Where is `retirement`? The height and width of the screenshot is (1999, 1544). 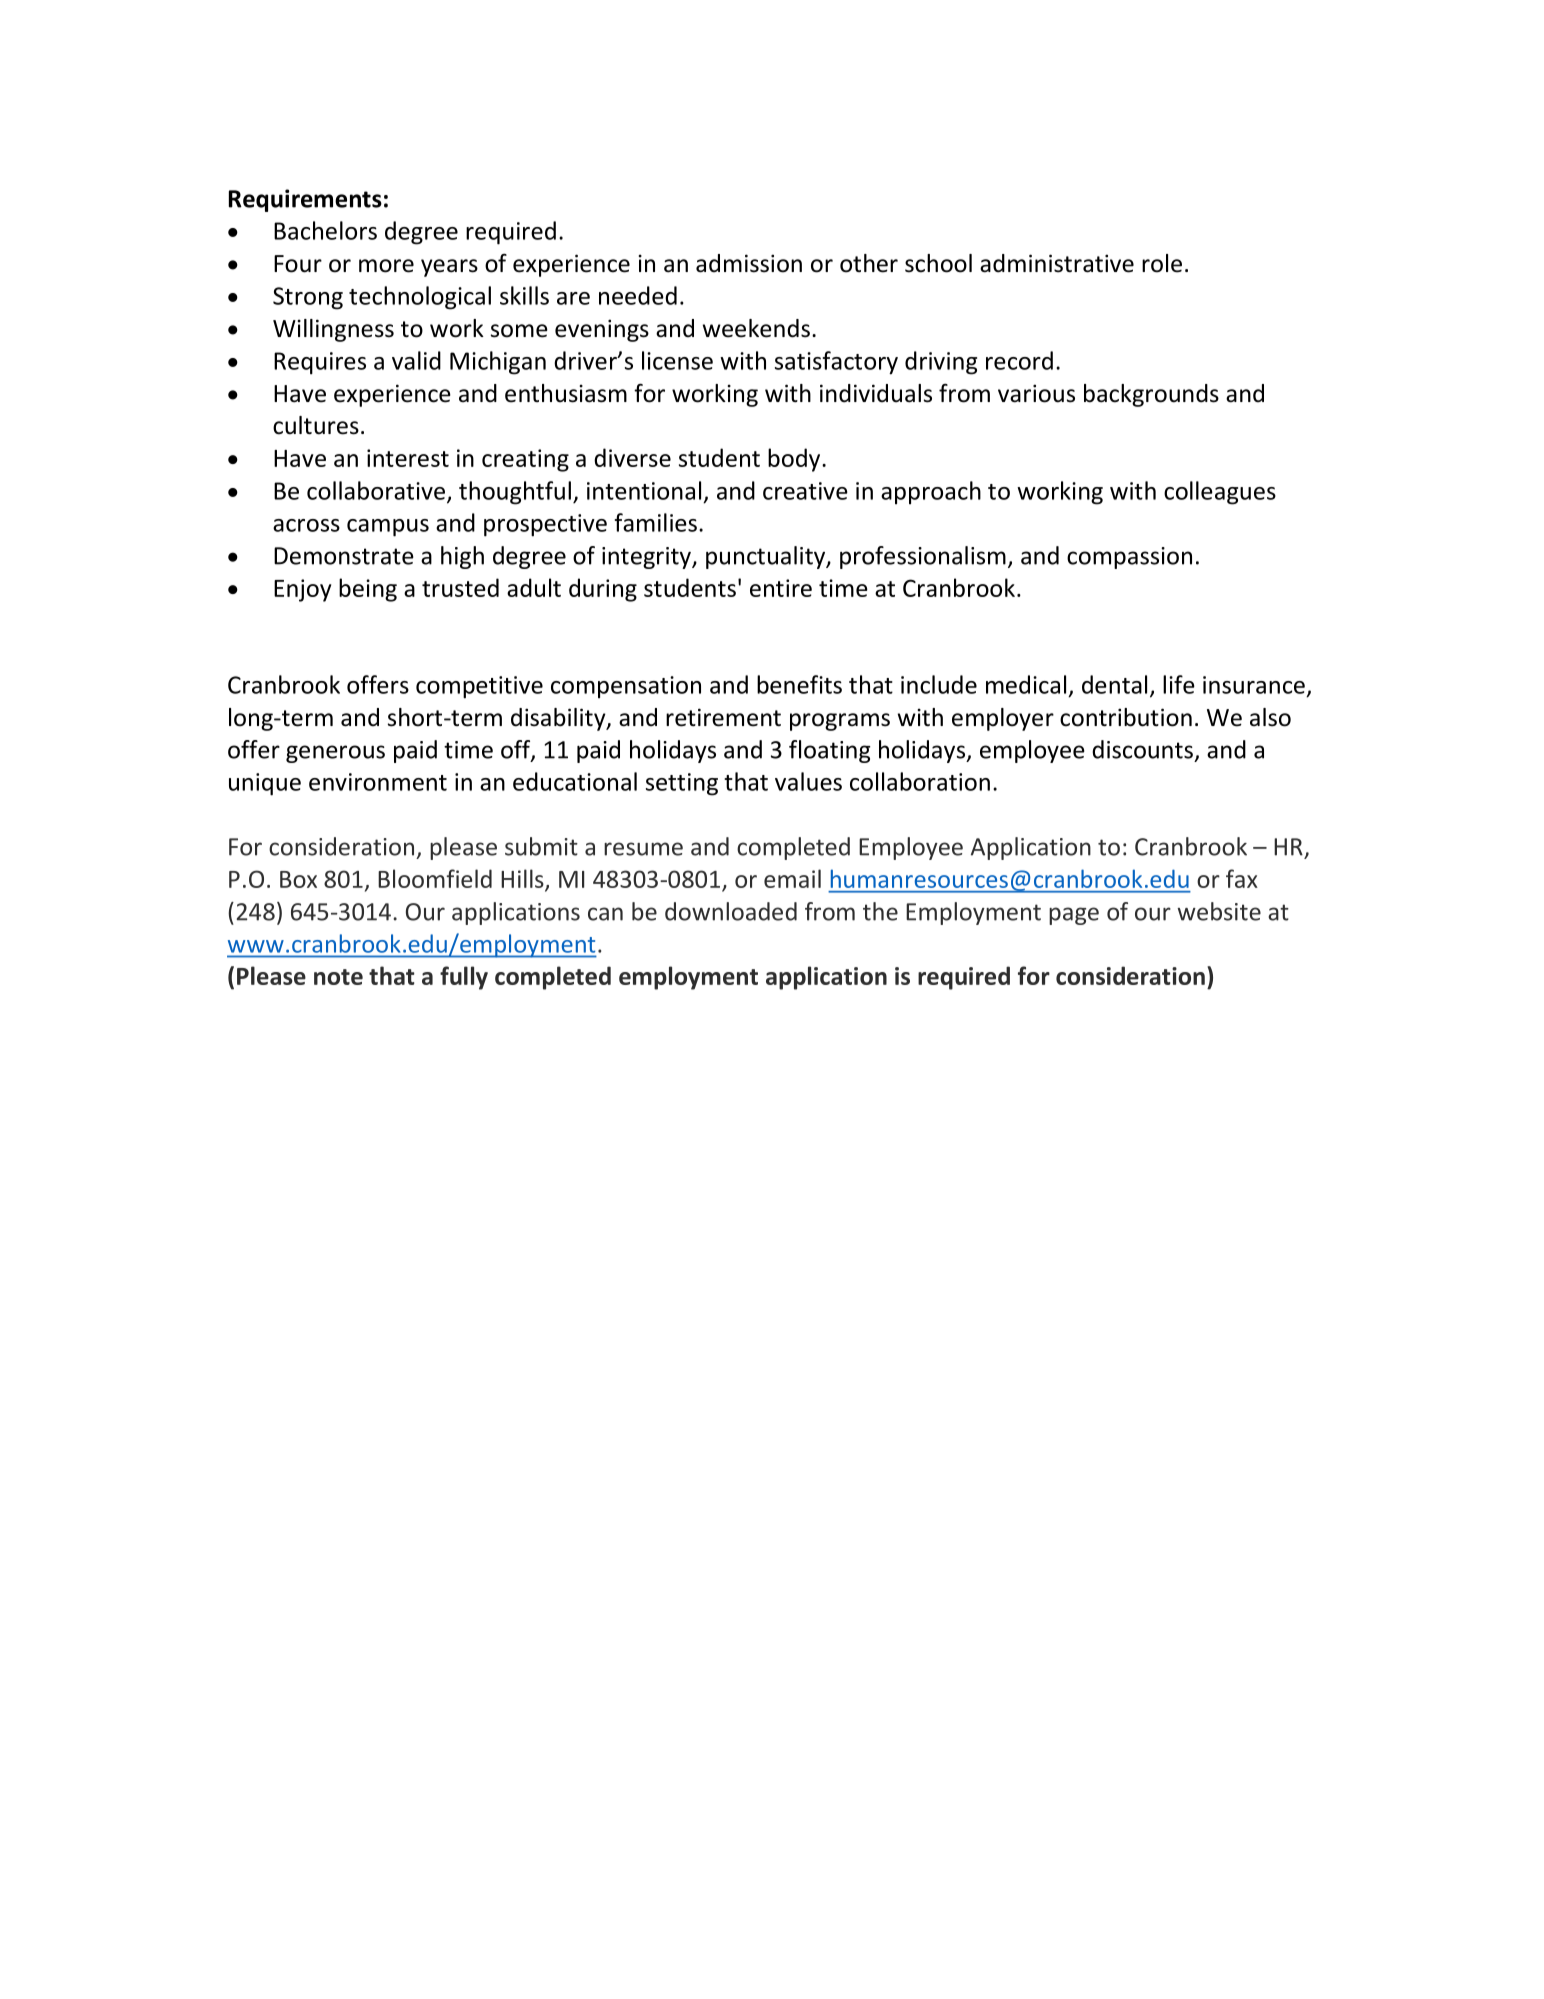
retirement is located at coordinates (723, 717).
